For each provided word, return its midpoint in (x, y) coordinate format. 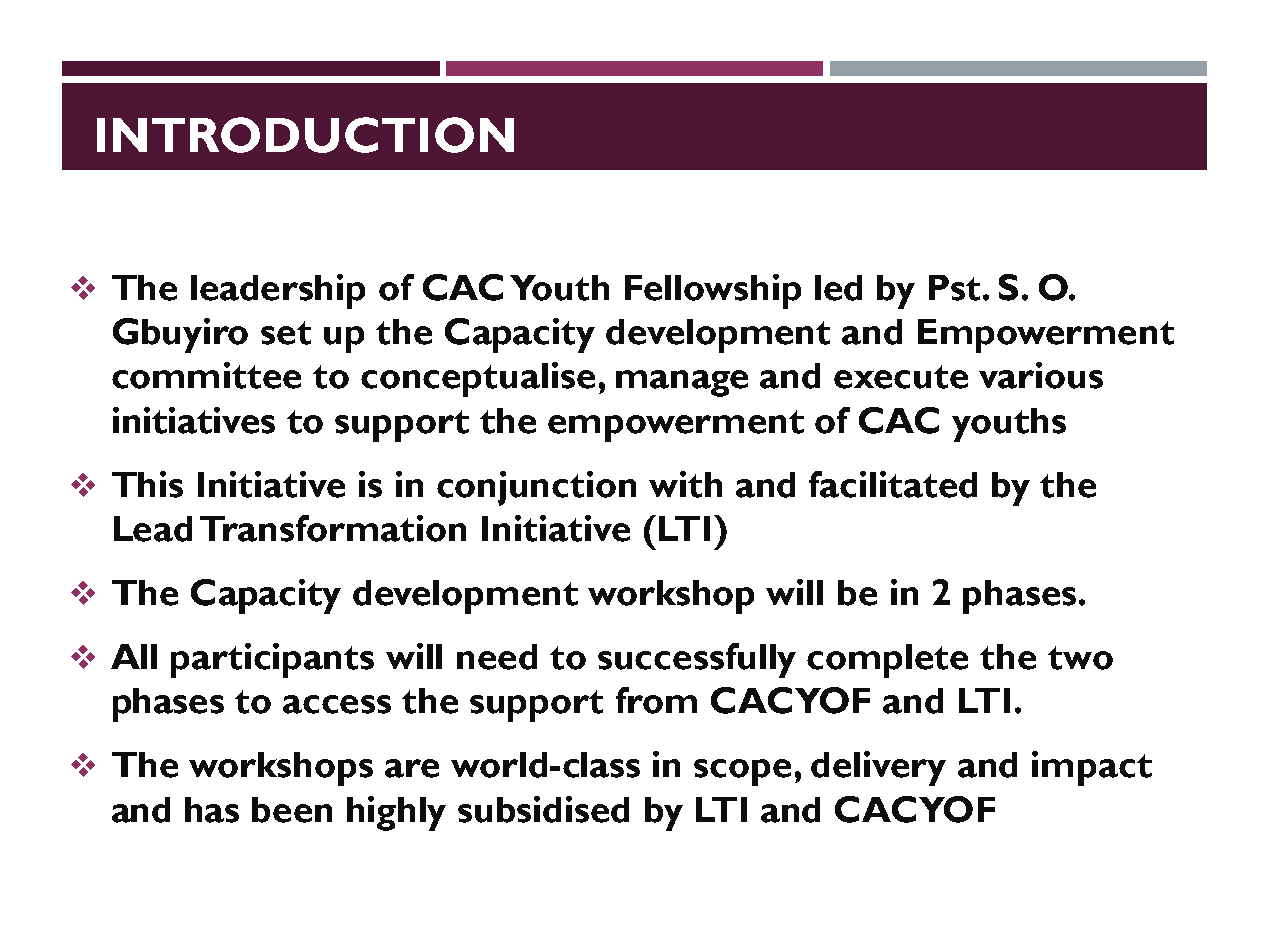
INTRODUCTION (305, 135)
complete (887, 661)
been (292, 810)
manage (682, 383)
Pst (954, 288)
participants (272, 660)
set (286, 333)
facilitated (893, 484)
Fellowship (713, 291)
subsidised (543, 809)
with (685, 484)
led (838, 288)
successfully (697, 660)
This (147, 484)
